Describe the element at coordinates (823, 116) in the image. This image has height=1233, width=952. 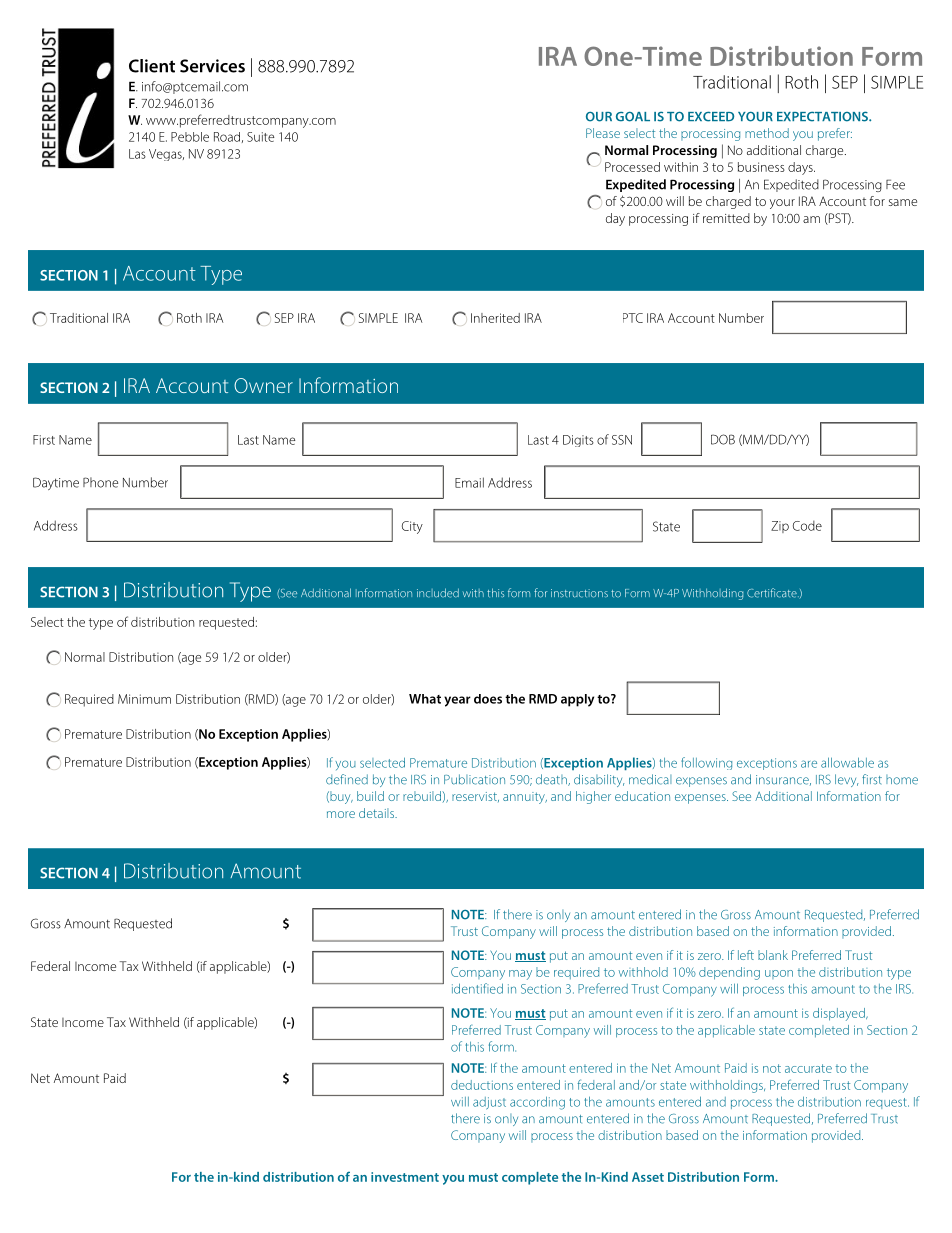
I see `EXPECTATIONS` at that location.
